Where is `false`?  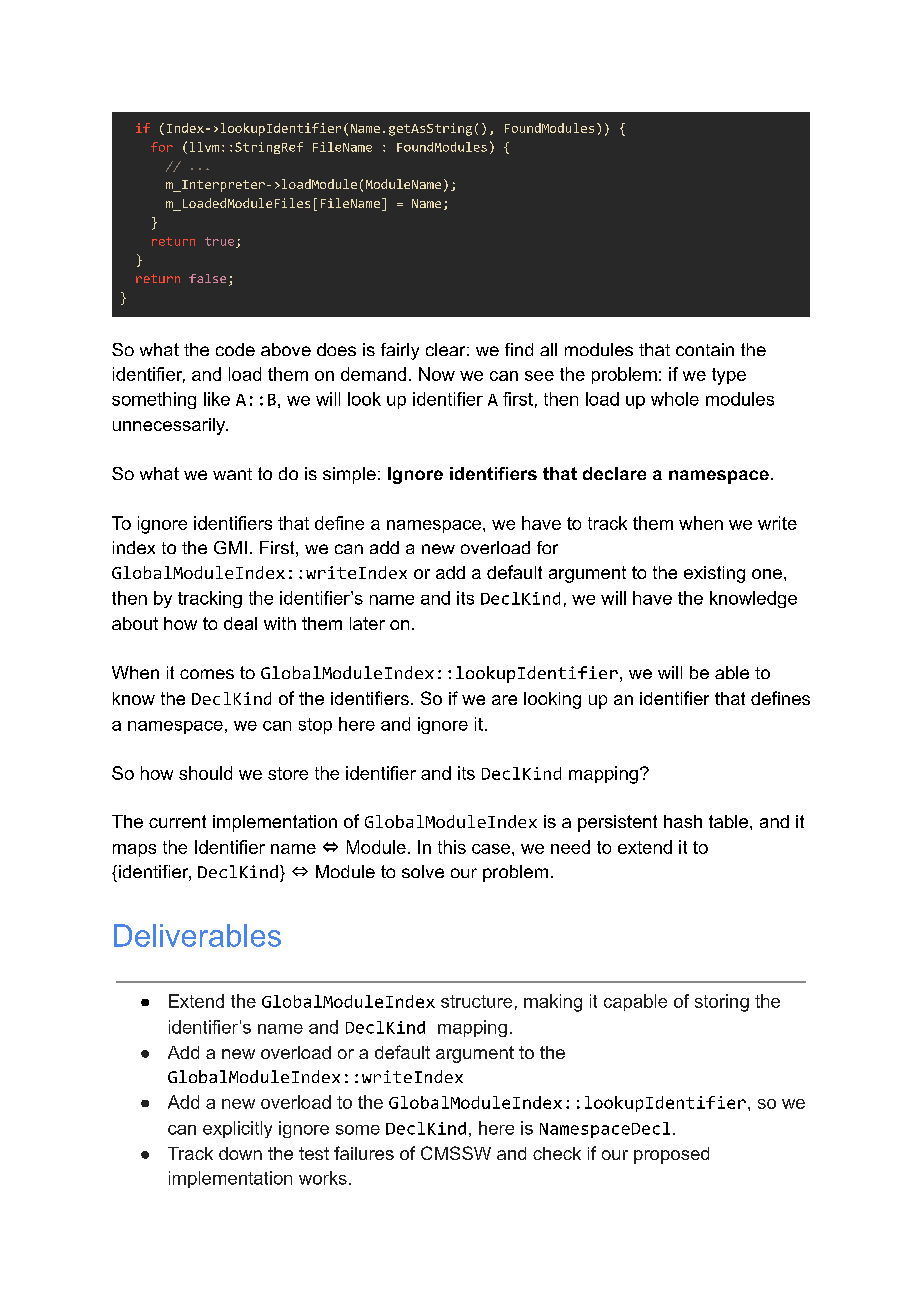
false is located at coordinates (207, 278).
